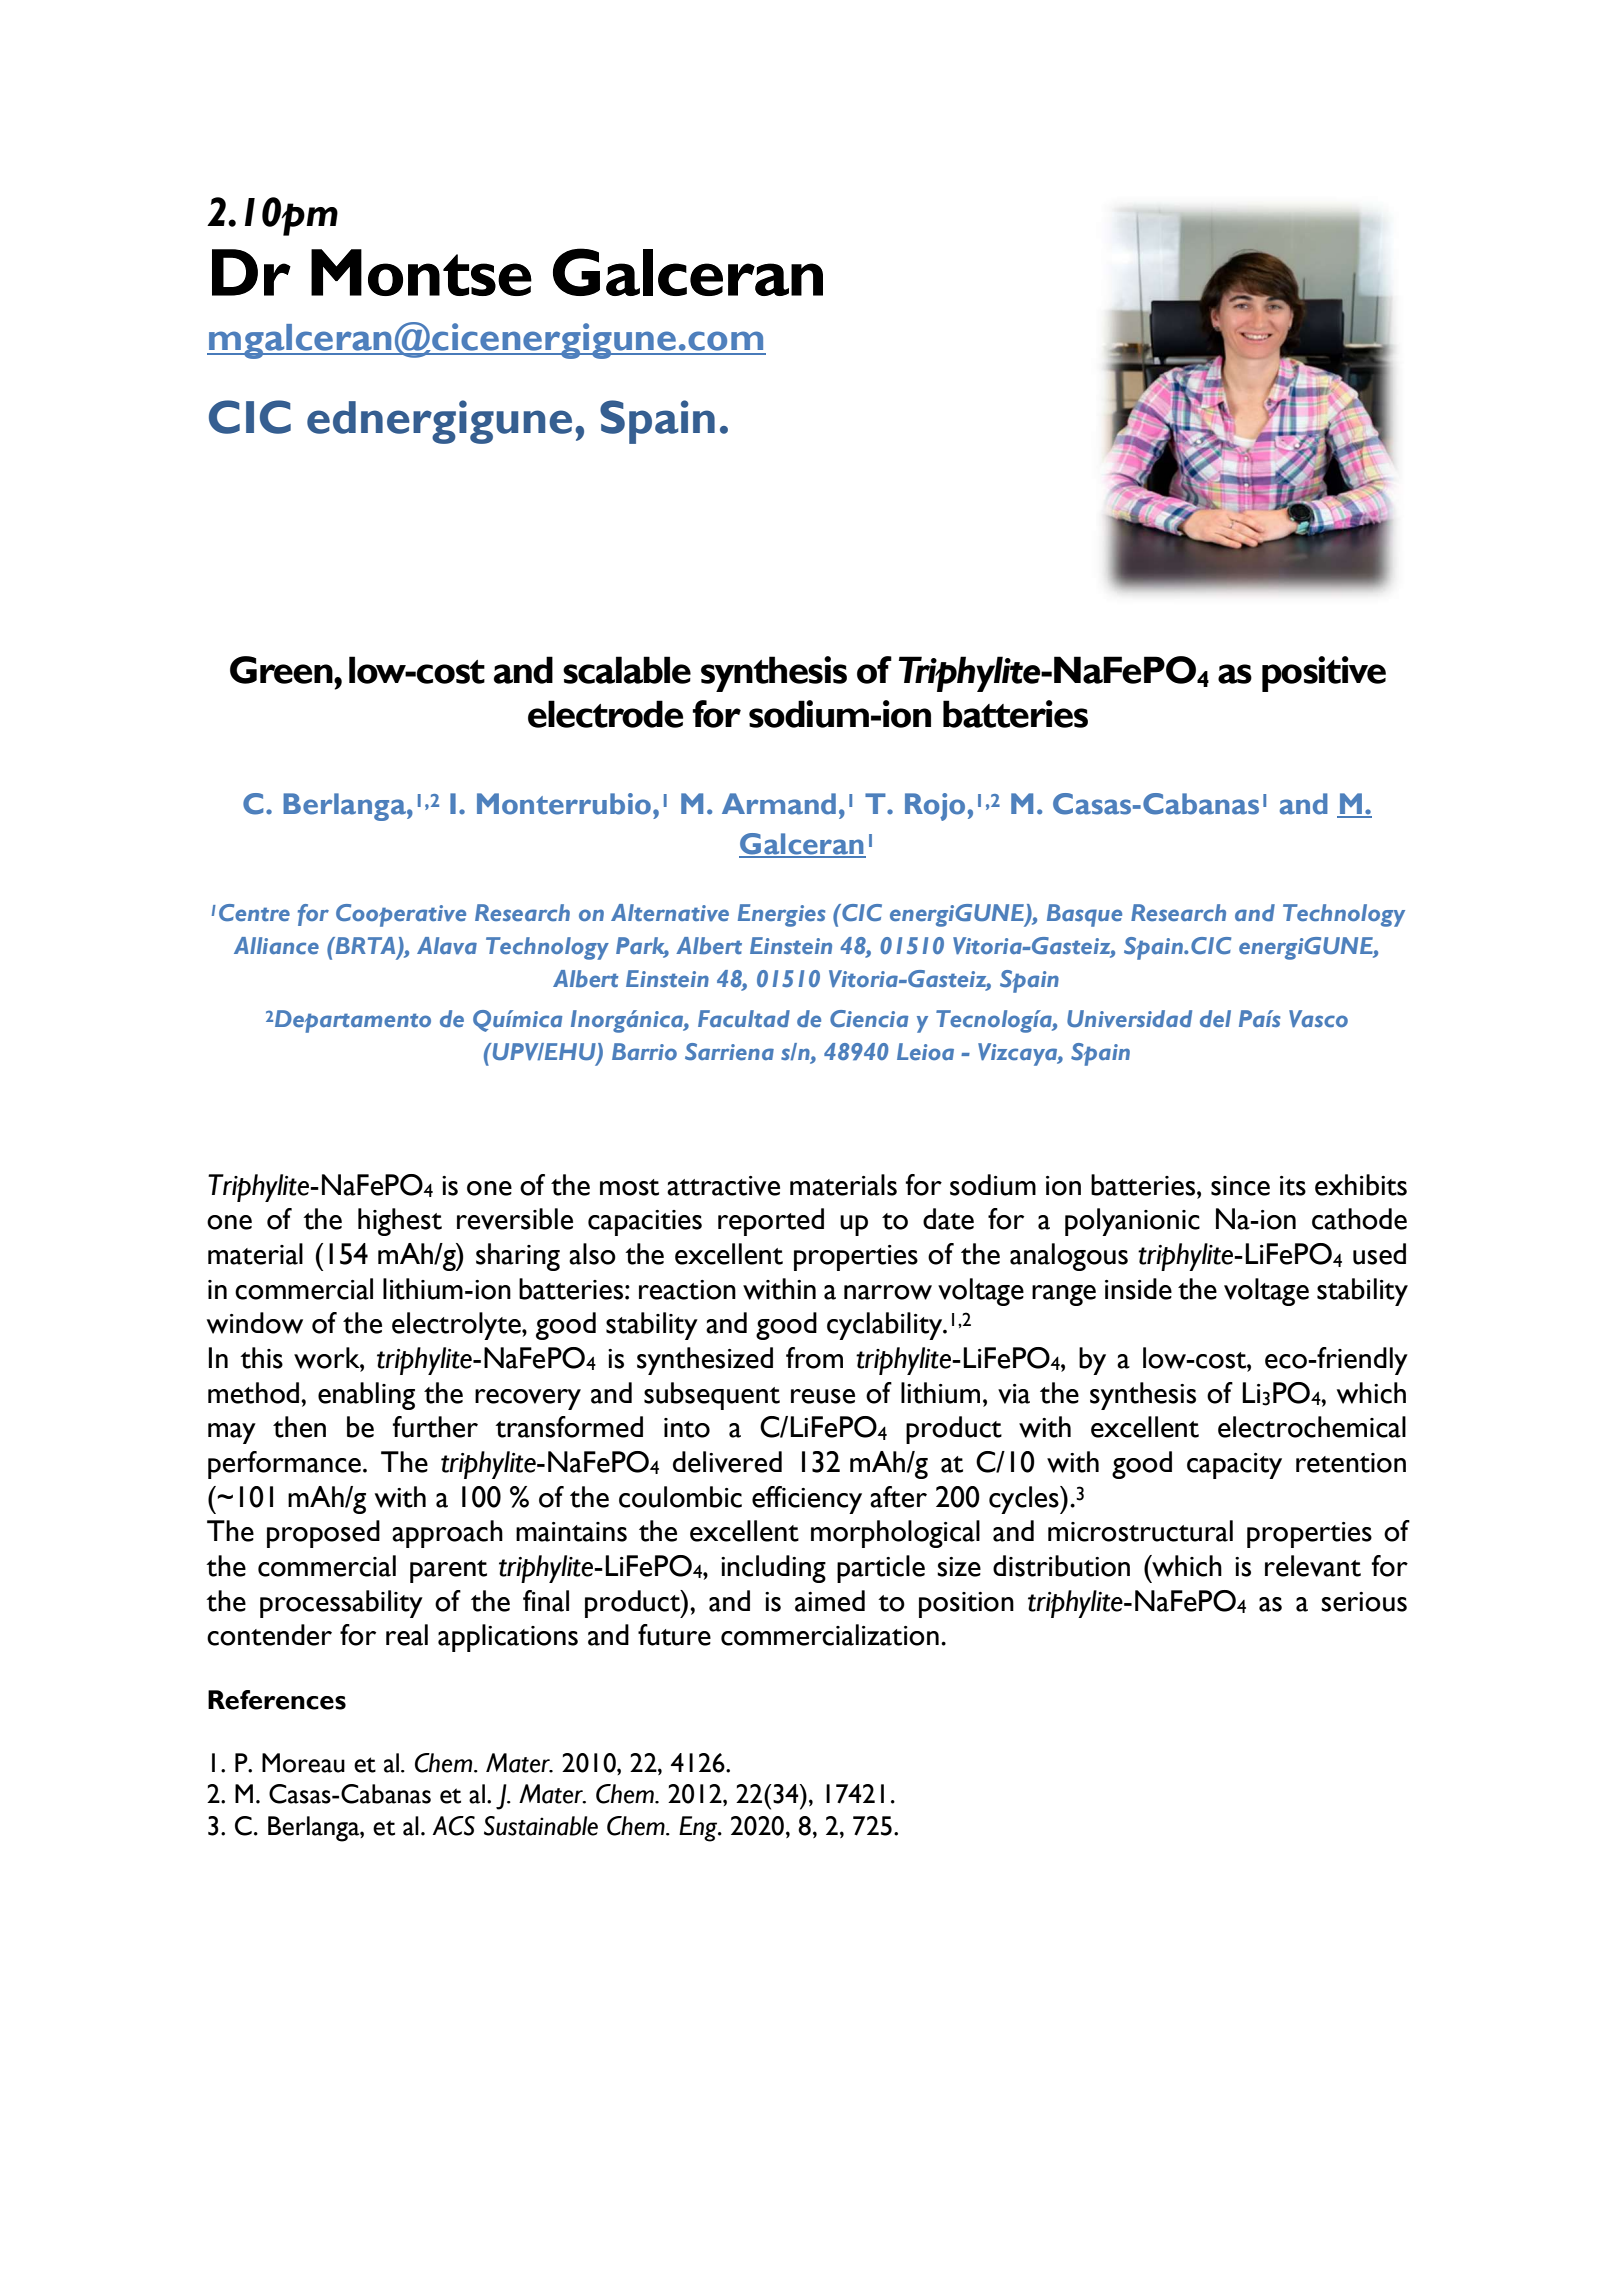  What do you see at coordinates (1240, 1186) in the image?
I see `since` at bounding box center [1240, 1186].
